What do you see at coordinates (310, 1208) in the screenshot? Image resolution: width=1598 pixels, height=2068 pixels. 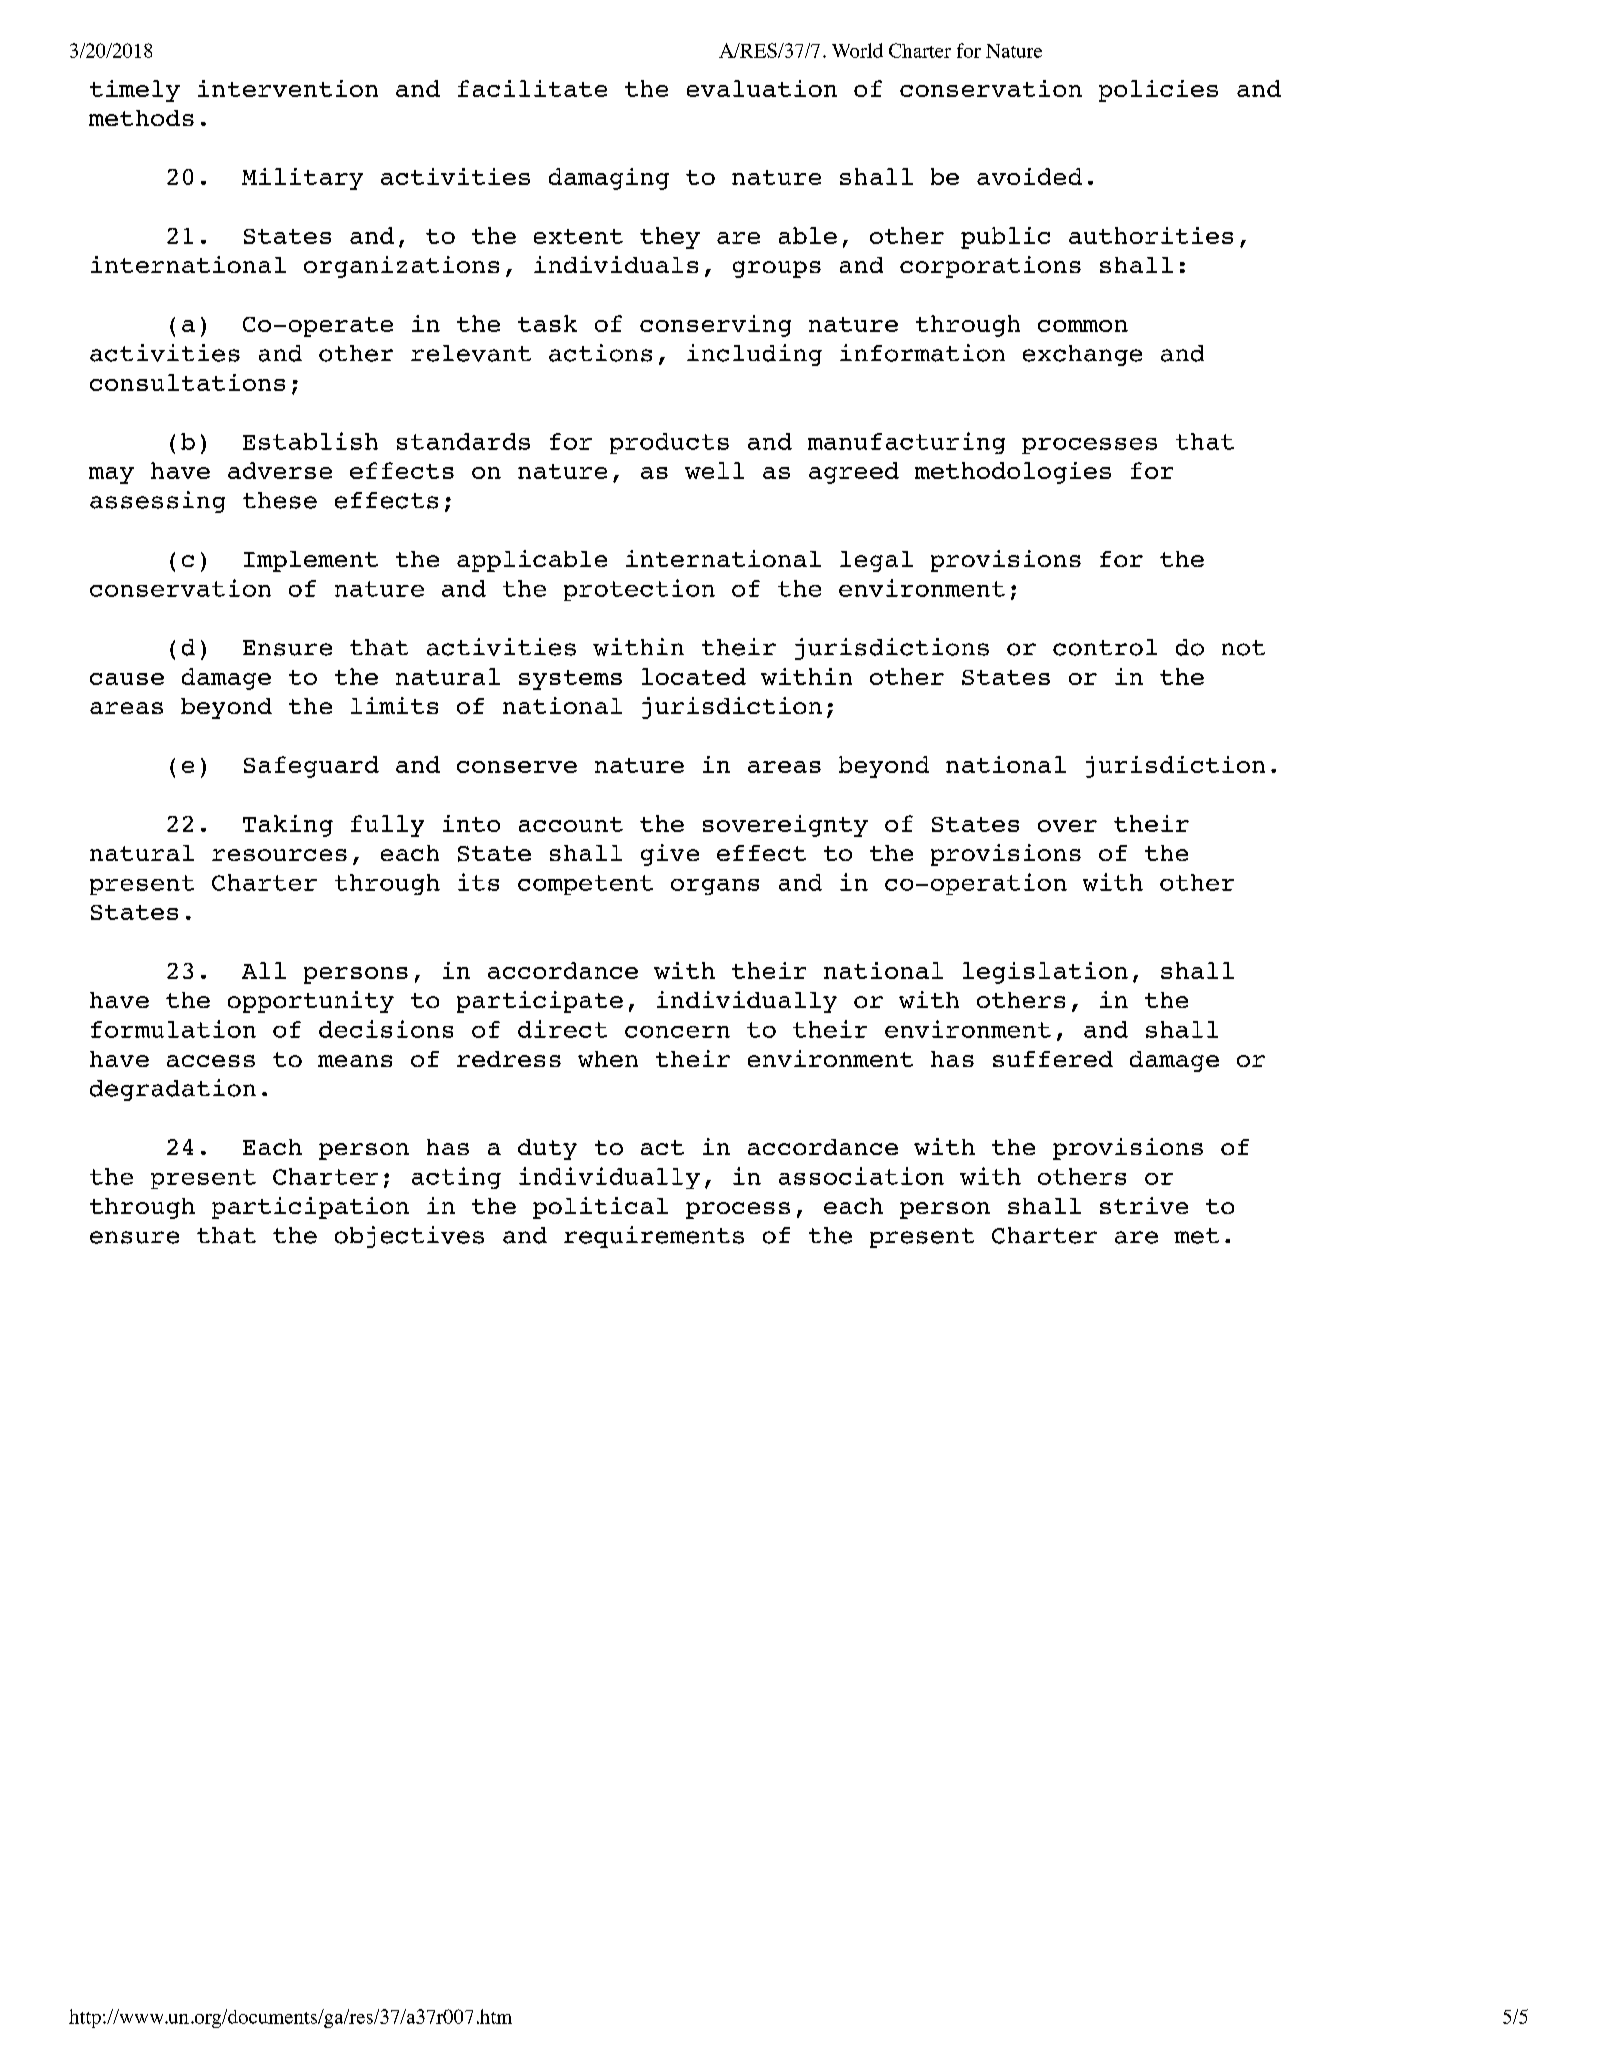 I see `participation` at bounding box center [310, 1208].
